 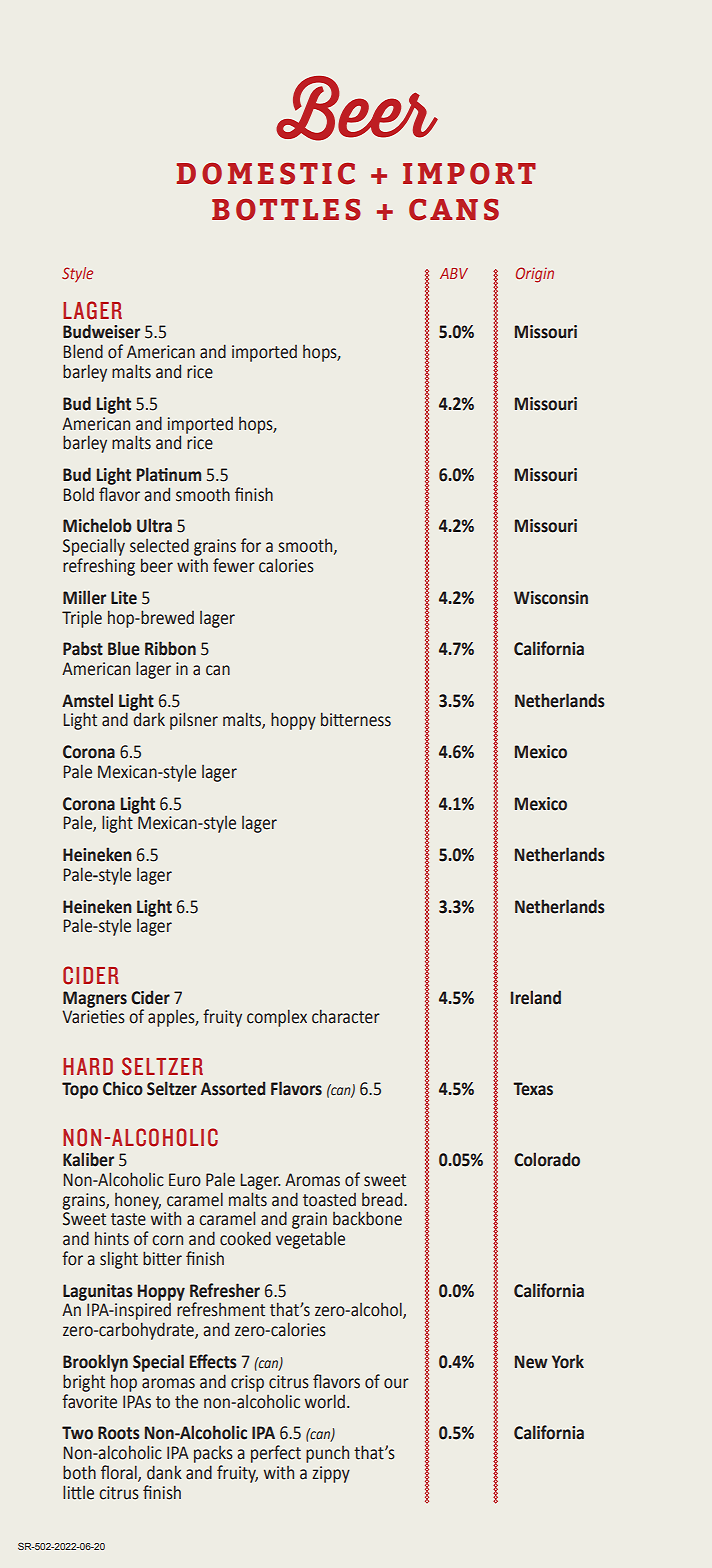 I want to click on Budweiser, so click(x=101, y=331).
